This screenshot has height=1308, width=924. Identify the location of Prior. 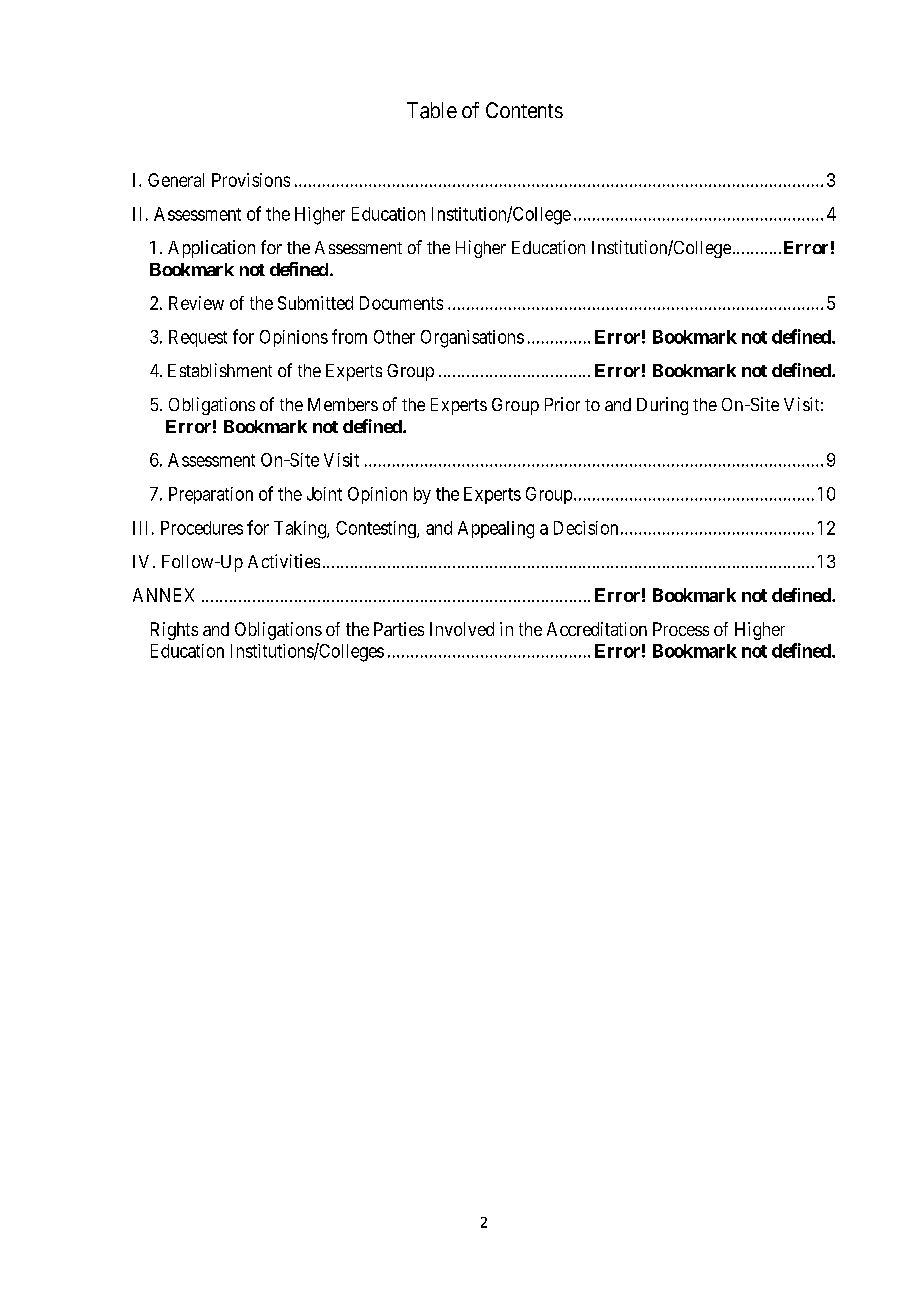
(562, 404).
